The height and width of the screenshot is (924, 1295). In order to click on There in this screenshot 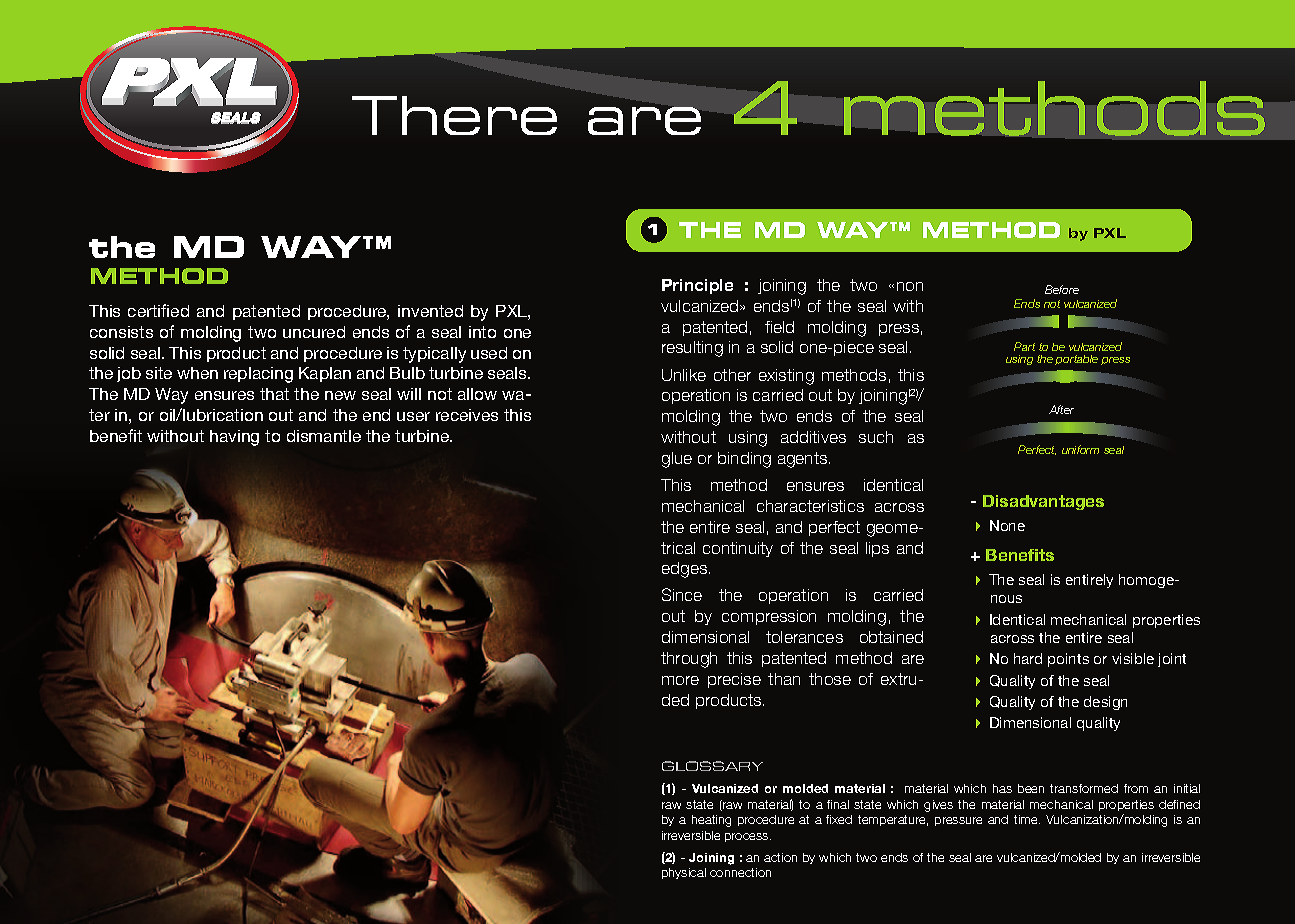, I will do `click(454, 115)`.
